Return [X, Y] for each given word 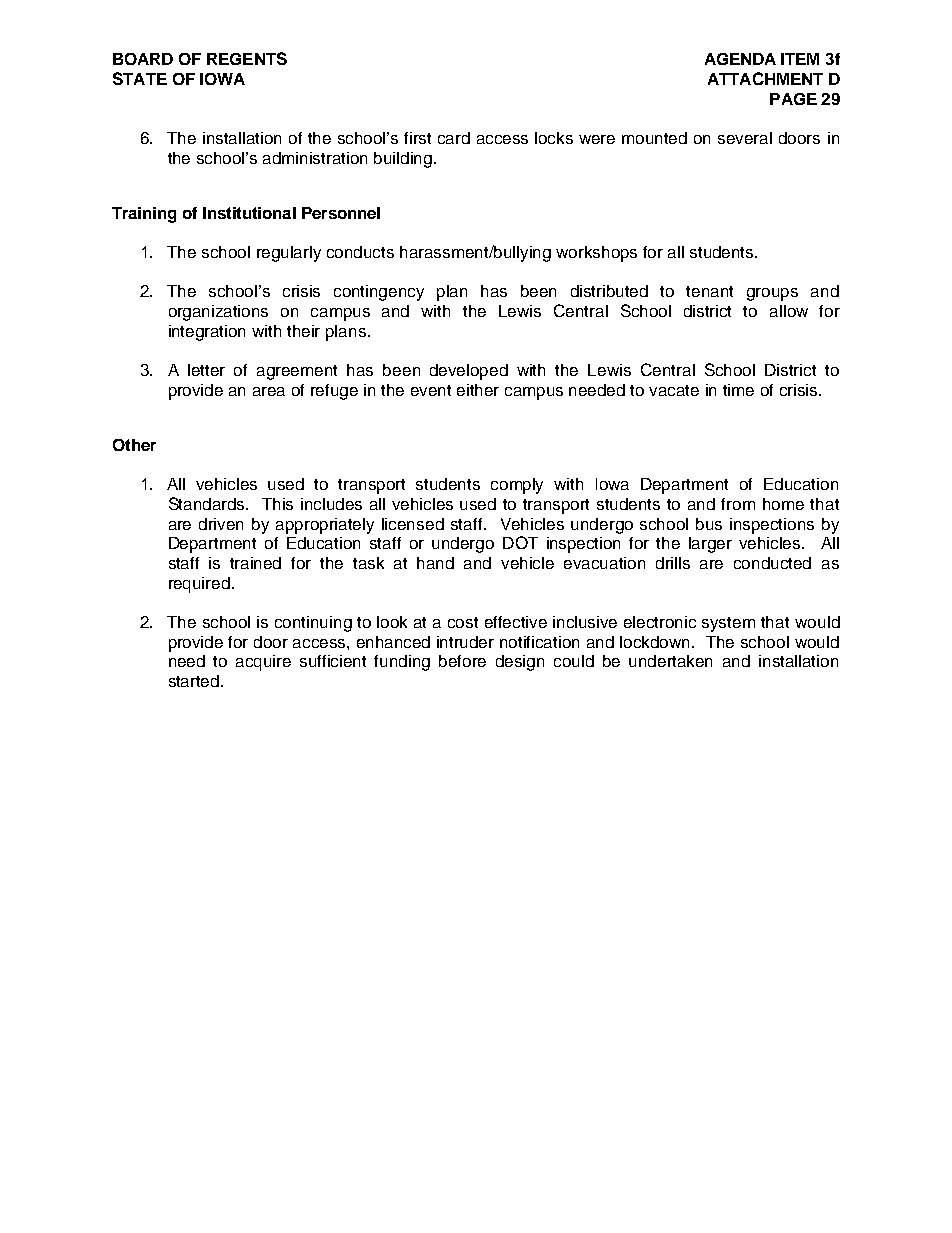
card [454, 138]
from [738, 504]
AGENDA [740, 59]
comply [517, 486]
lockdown [656, 642]
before [462, 661]
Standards [208, 503]
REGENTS [247, 58]
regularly [289, 254]
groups [772, 294]
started [195, 681]
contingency [379, 293]
